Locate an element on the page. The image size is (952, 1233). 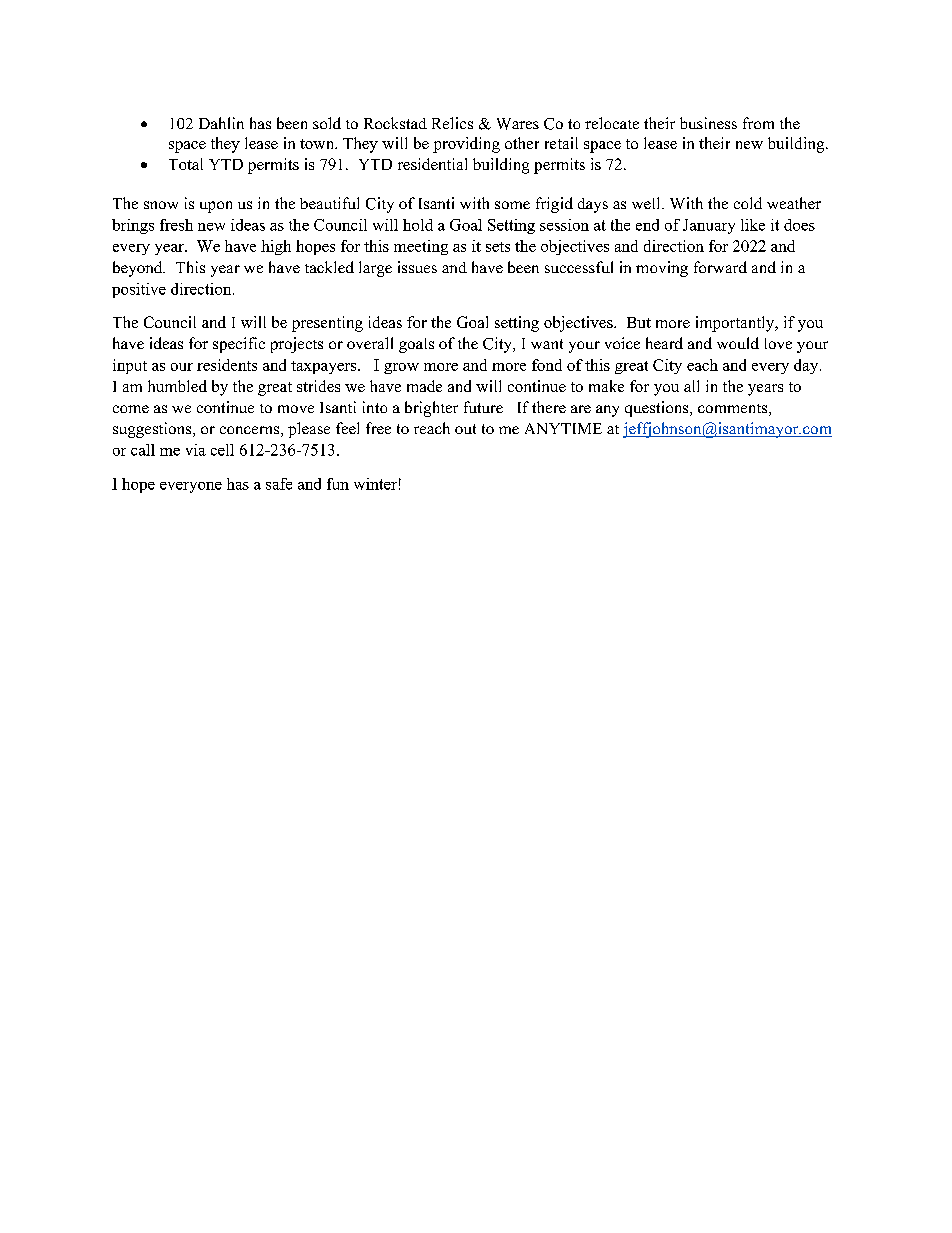
Total is located at coordinates (186, 164).
